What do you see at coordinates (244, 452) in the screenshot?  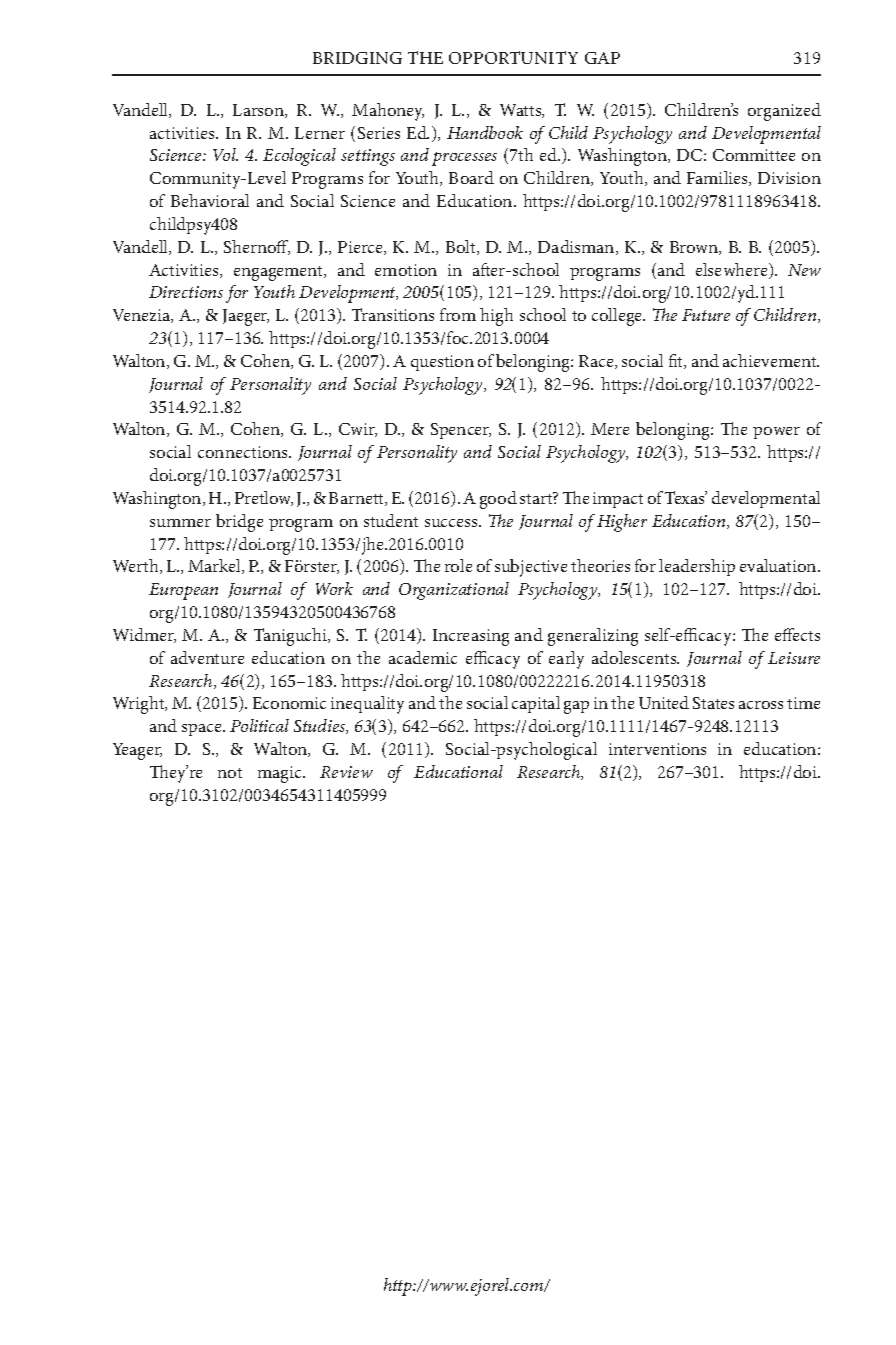 I see `connections` at bounding box center [244, 452].
